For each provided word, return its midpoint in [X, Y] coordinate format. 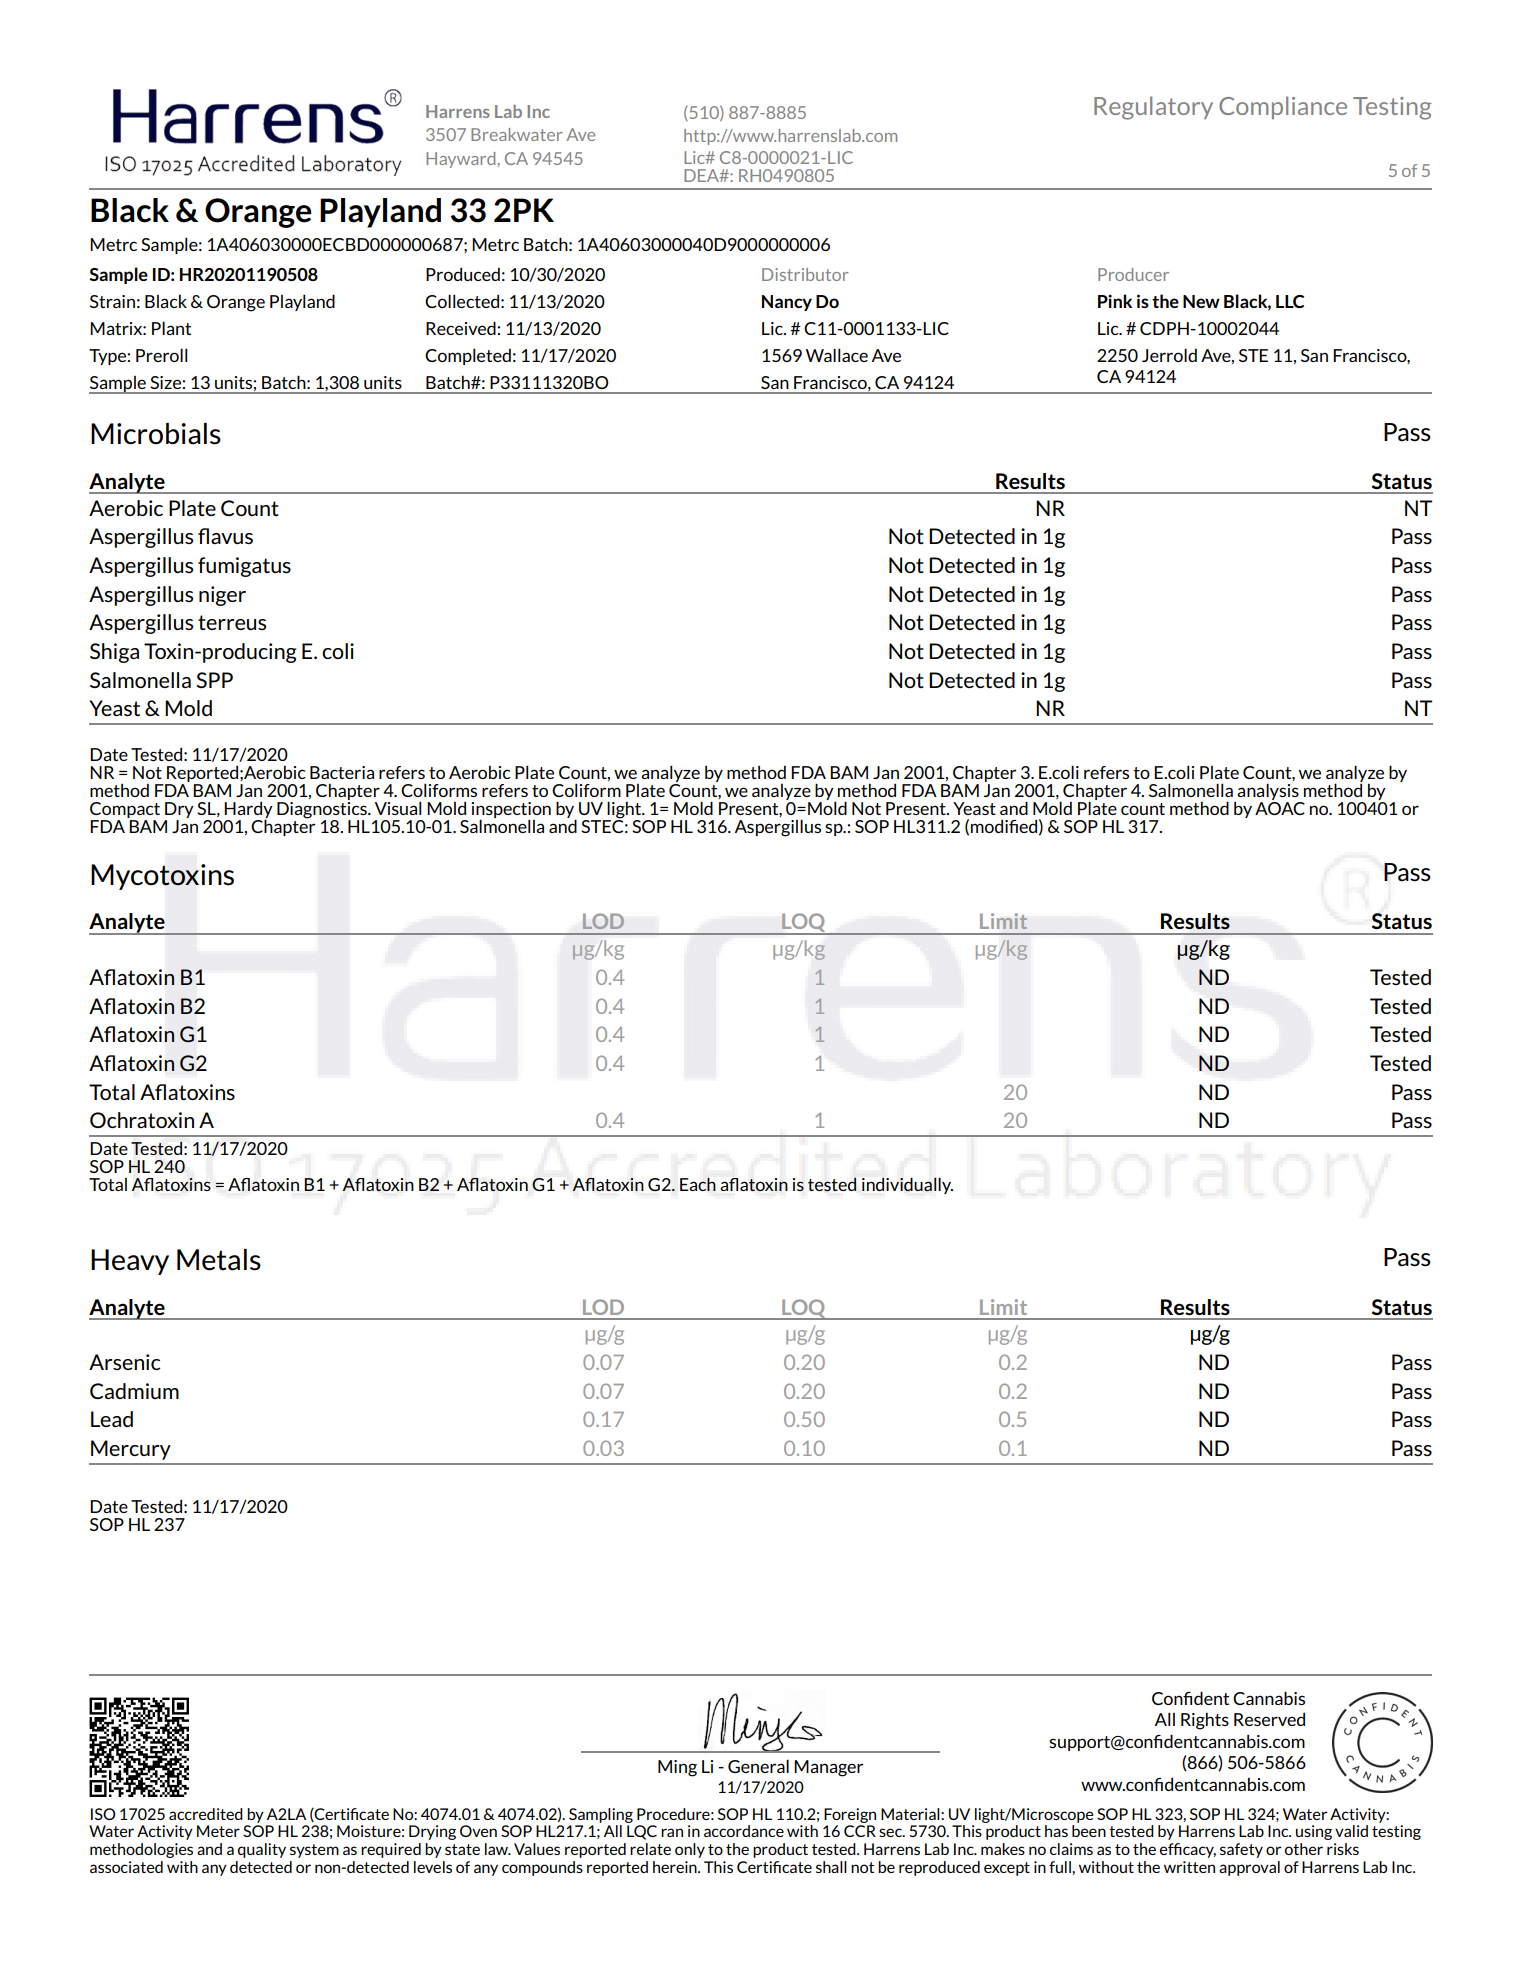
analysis [1268, 791]
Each [698, 1184]
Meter [218, 1831]
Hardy [248, 811]
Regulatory [1153, 108]
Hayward [460, 160]
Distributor [805, 274]
